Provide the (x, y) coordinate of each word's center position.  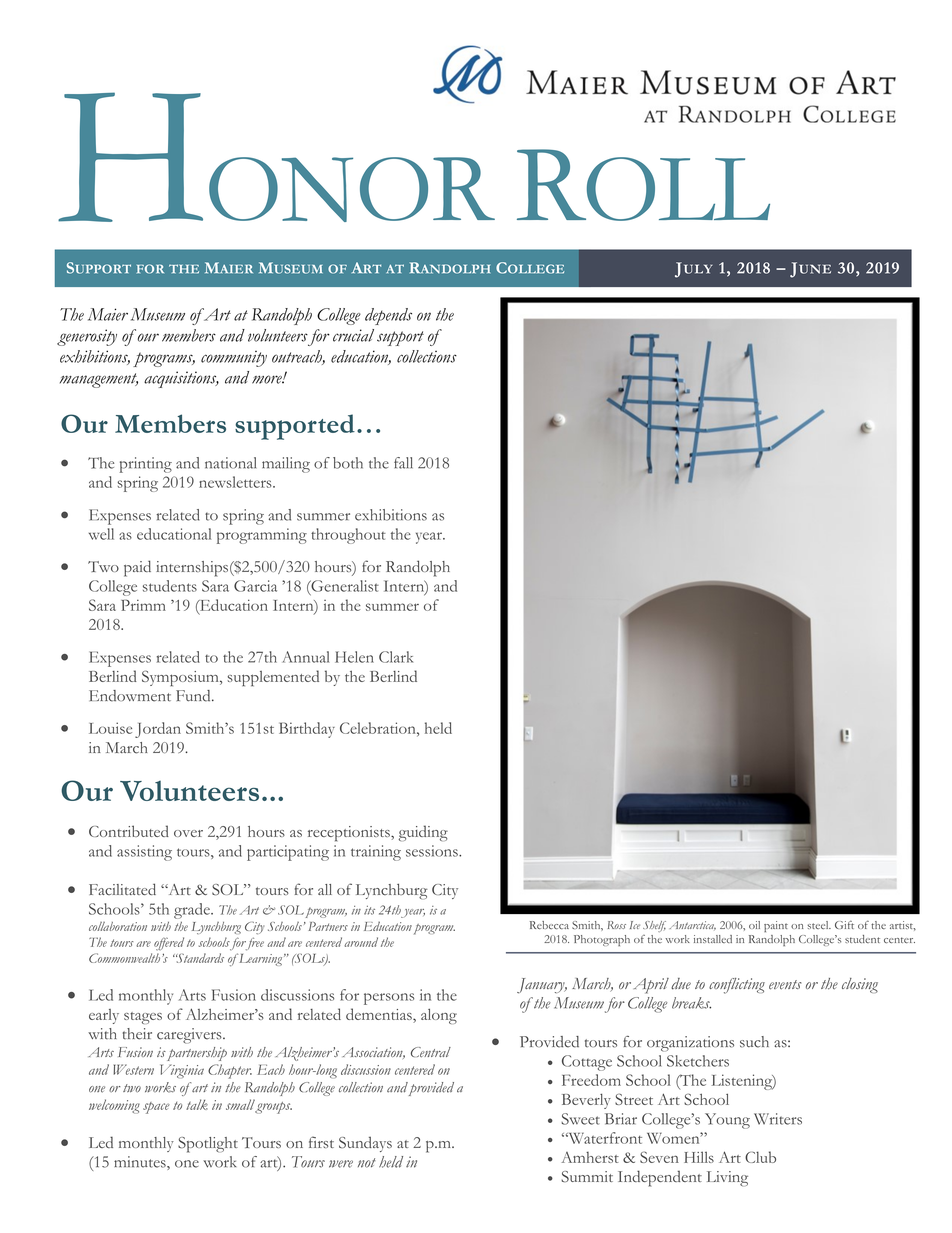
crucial (353, 335)
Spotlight (208, 1145)
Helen (354, 657)
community (234, 359)
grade (193, 911)
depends (388, 316)
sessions (433, 851)
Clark (396, 657)
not (366, 1163)
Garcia (255, 586)
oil (754, 925)
